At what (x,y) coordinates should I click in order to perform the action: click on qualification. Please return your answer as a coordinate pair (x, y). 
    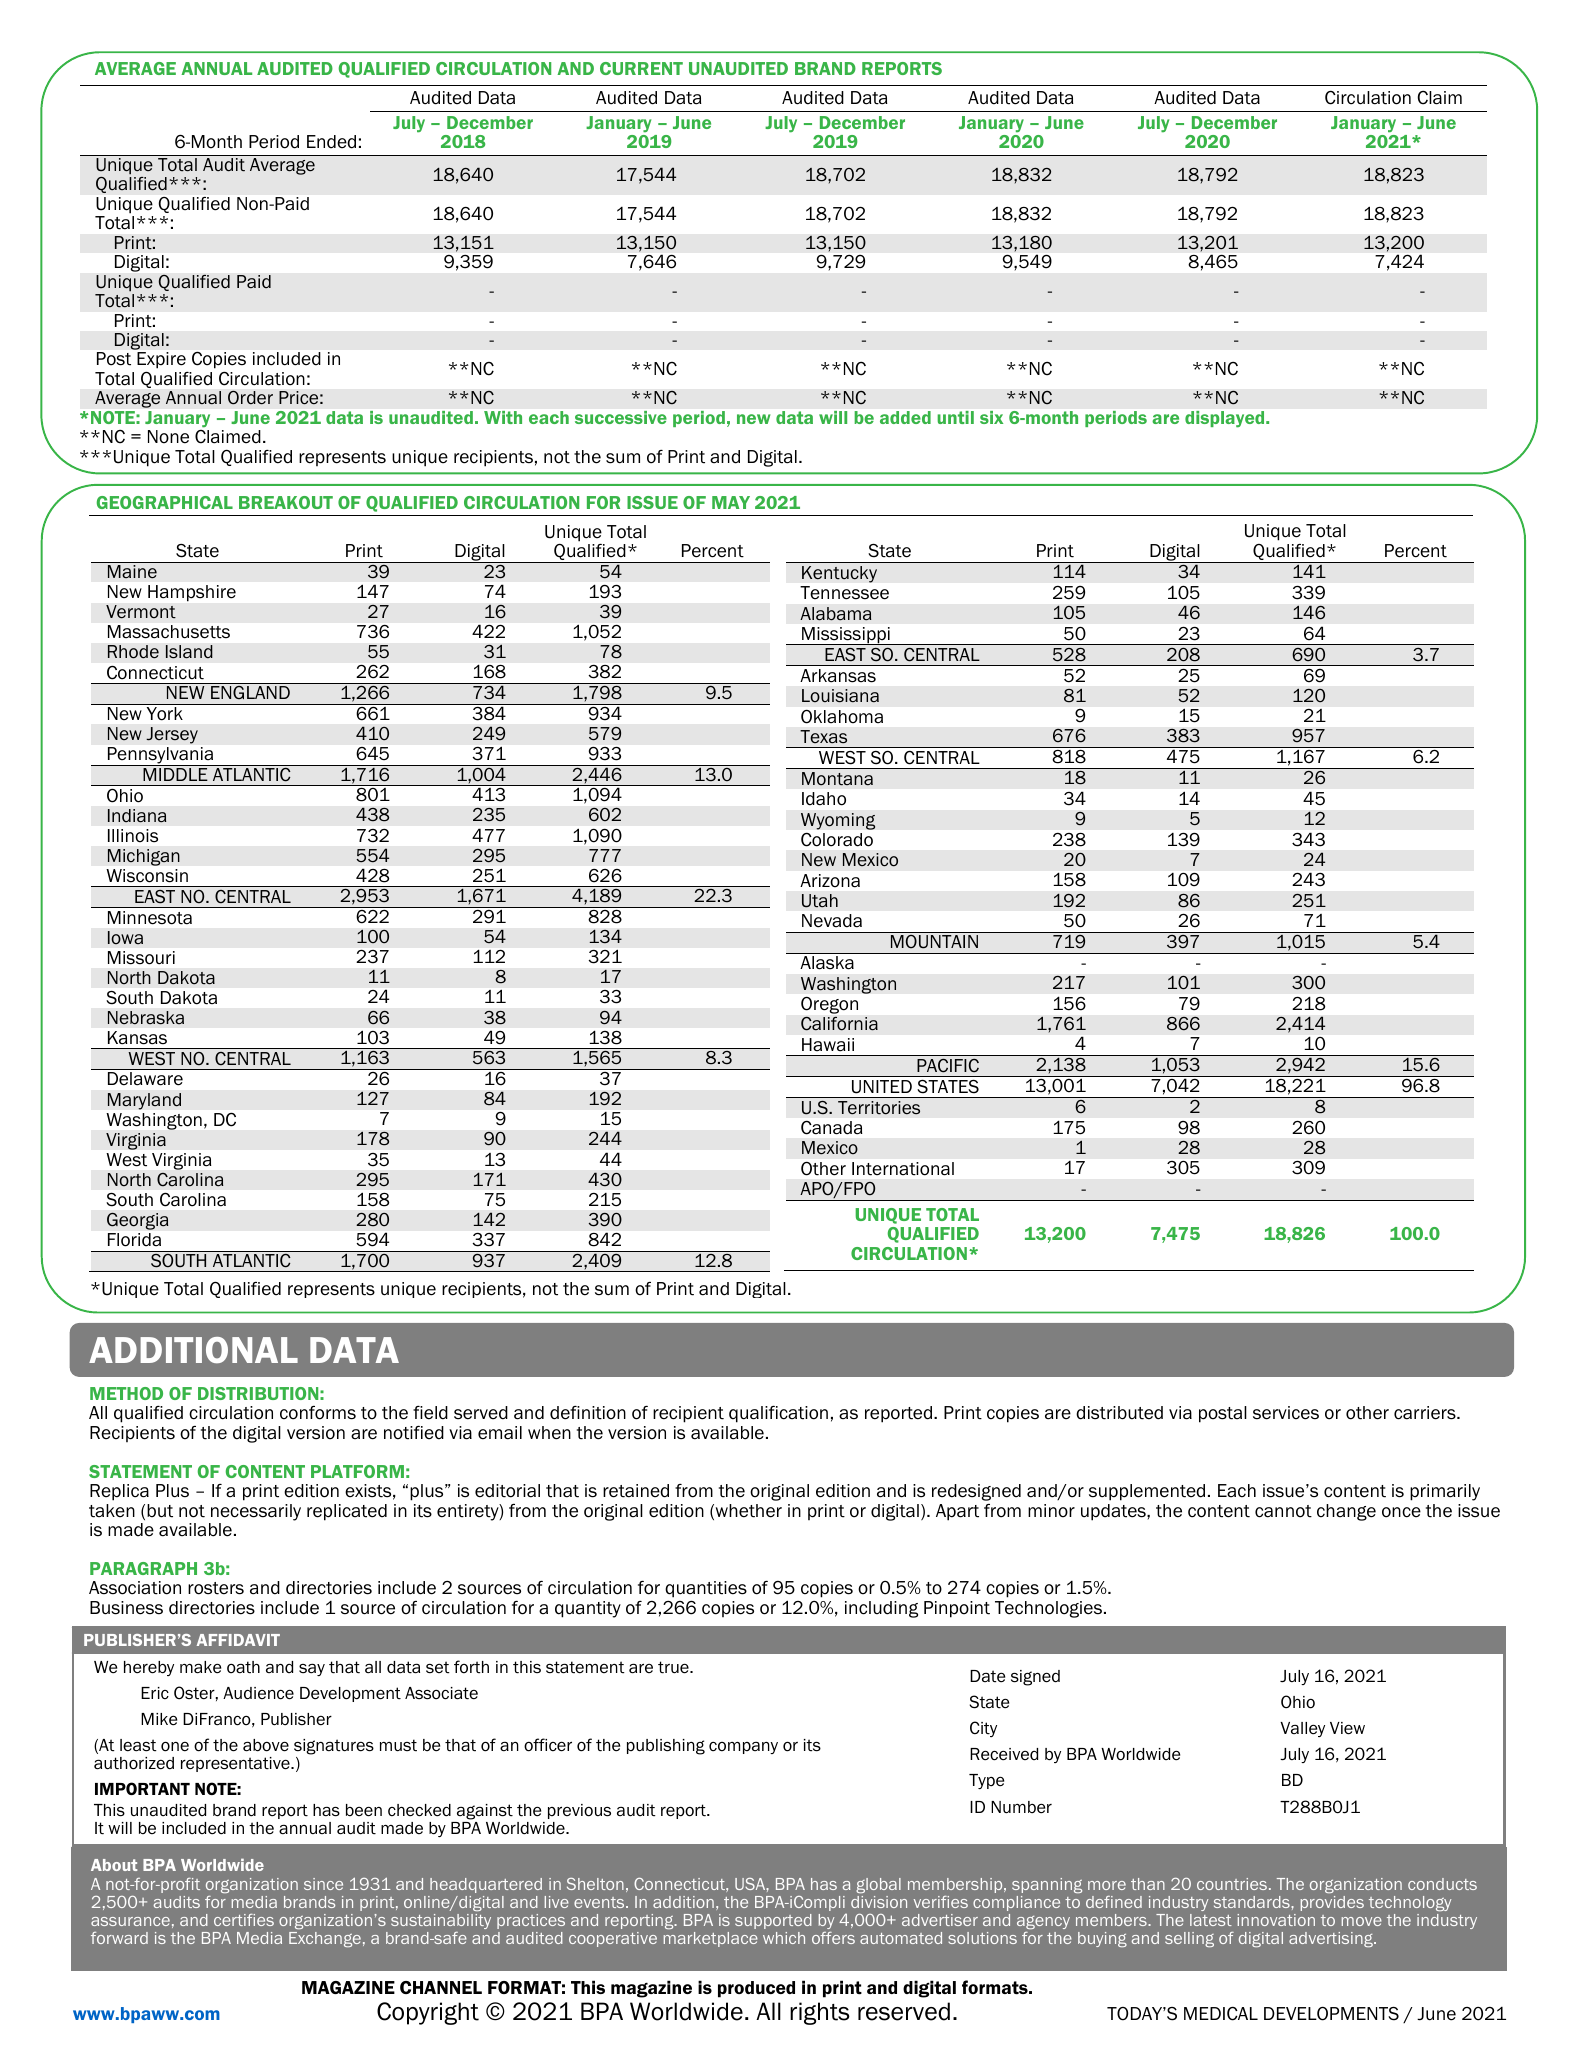
    Looking at the image, I should click on (778, 1414).
